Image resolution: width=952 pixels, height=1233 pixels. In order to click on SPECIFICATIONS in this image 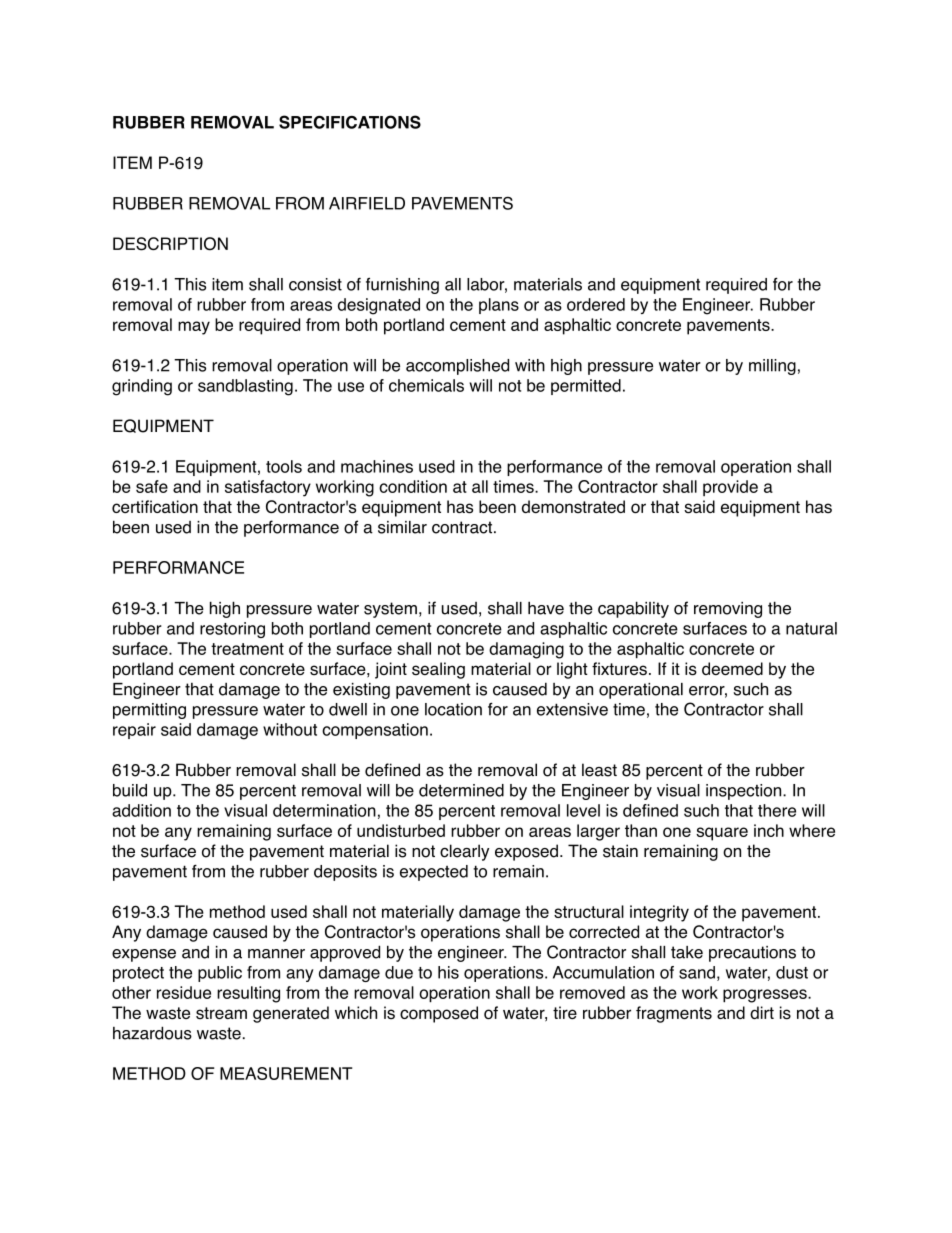, I will do `click(350, 122)`.
